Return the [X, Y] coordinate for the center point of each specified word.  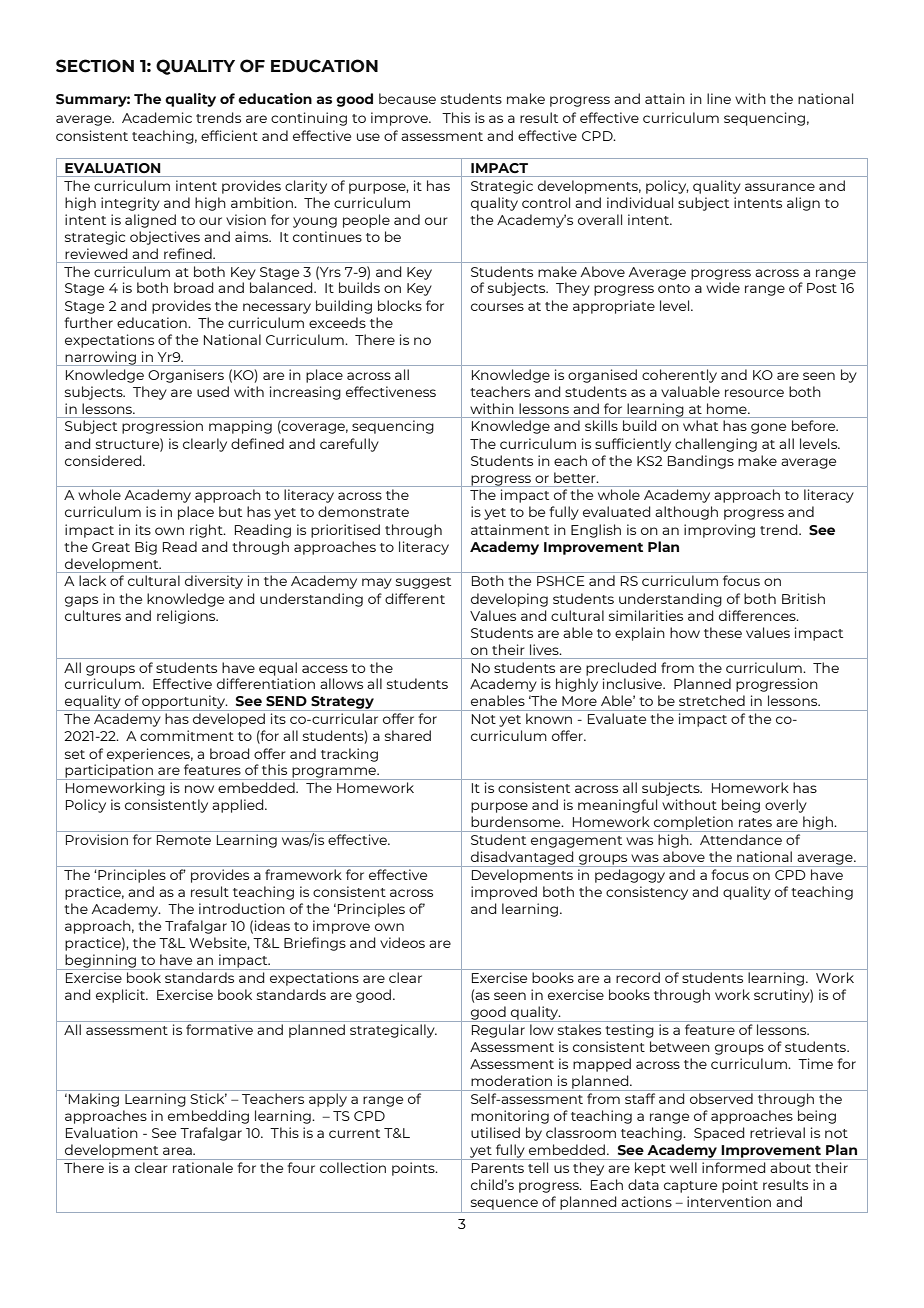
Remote [184, 840]
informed [734, 1167]
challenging [716, 445]
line [719, 98]
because [407, 98]
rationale [203, 1167]
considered [104, 460]
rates [755, 822]
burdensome [517, 821]
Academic [157, 117]
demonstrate [363, 511]
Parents [498, 1168]
